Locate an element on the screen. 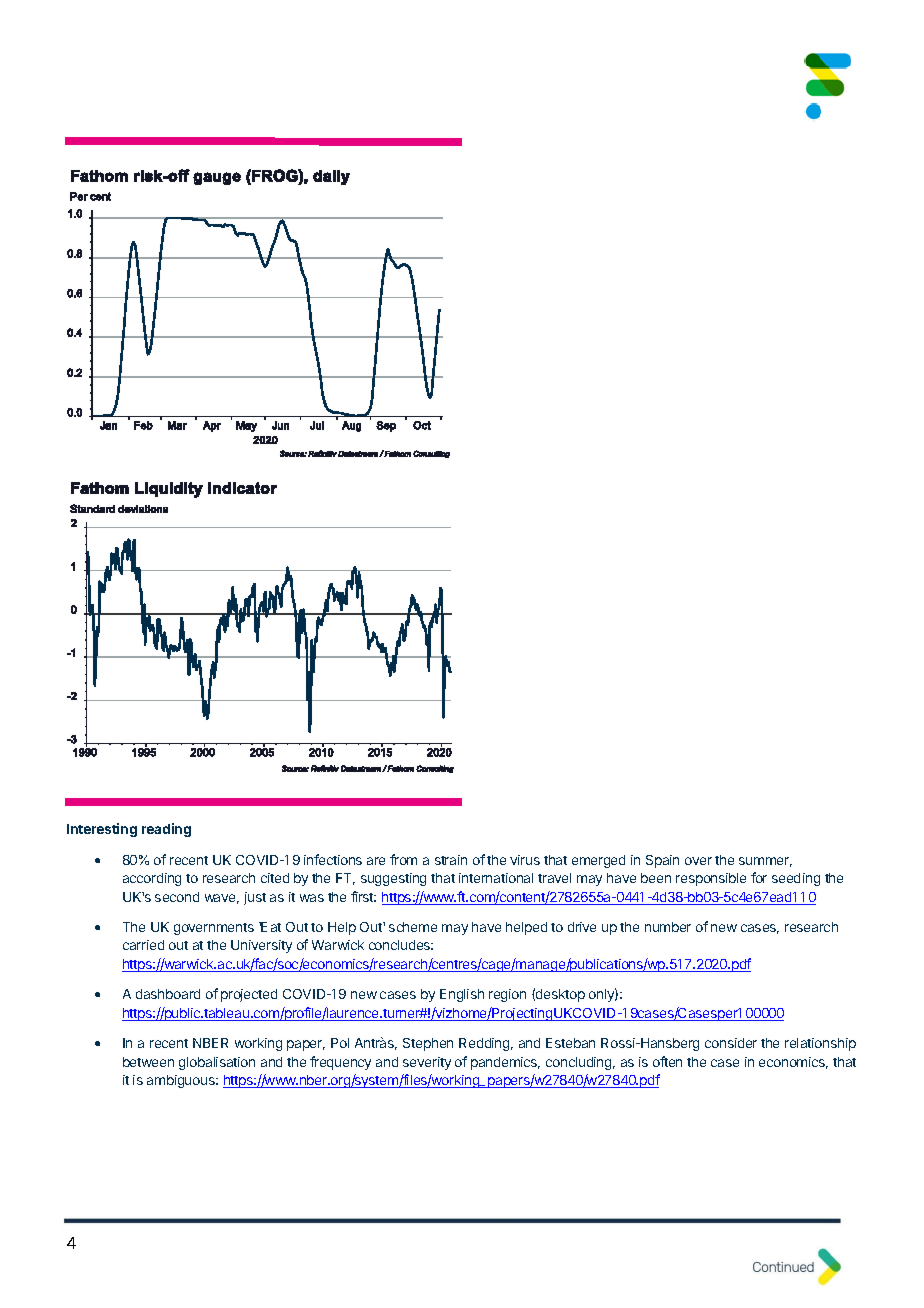 Image resolution: width=924 pixels, height=1308 pixels. English is located at coordinates (462, 995).
